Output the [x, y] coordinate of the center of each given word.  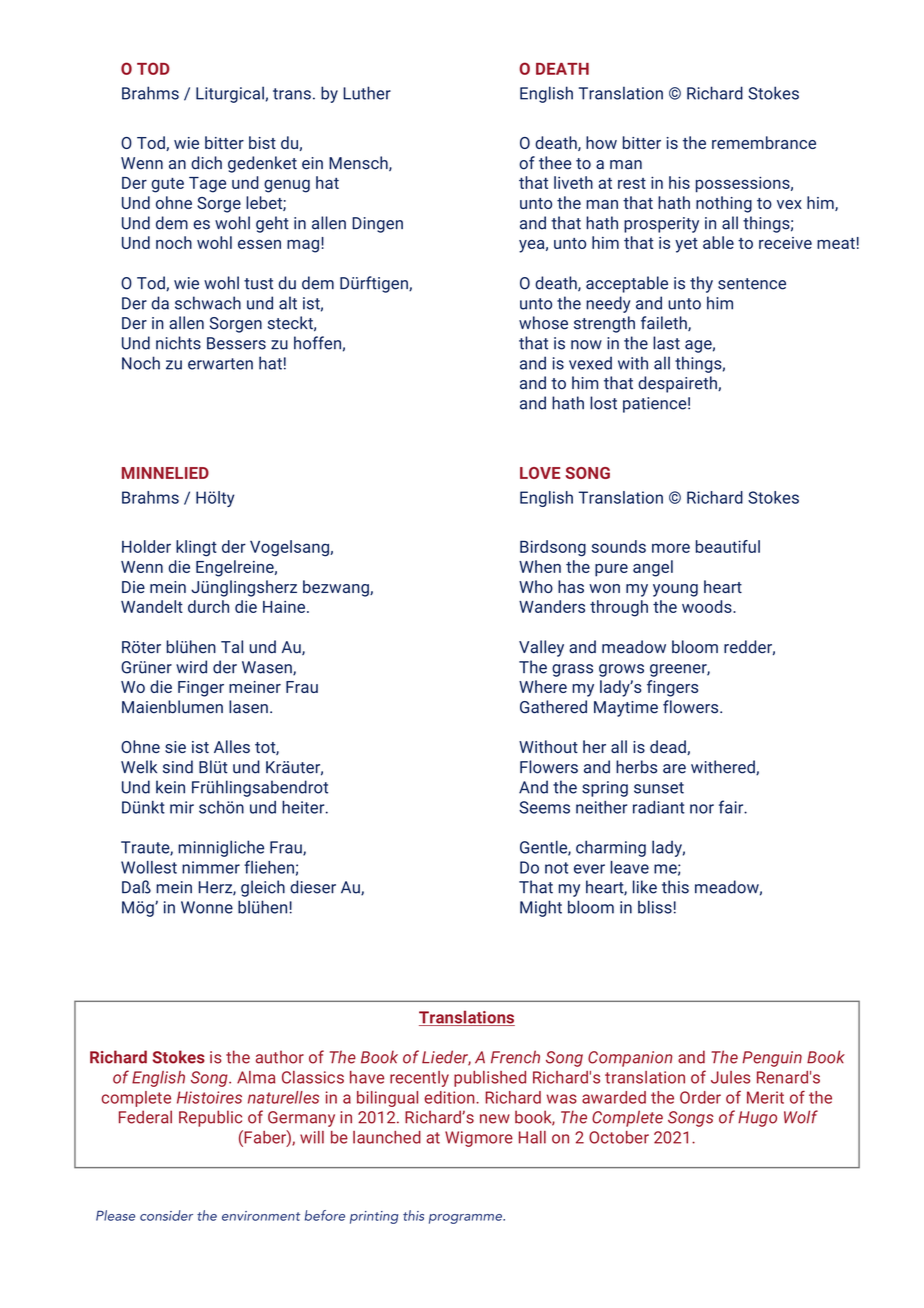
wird [191, 667]
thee [555, 163]
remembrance [764, 142]
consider [166, 1215]
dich [206, 163]
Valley [541, 648]
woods [708, 606]
